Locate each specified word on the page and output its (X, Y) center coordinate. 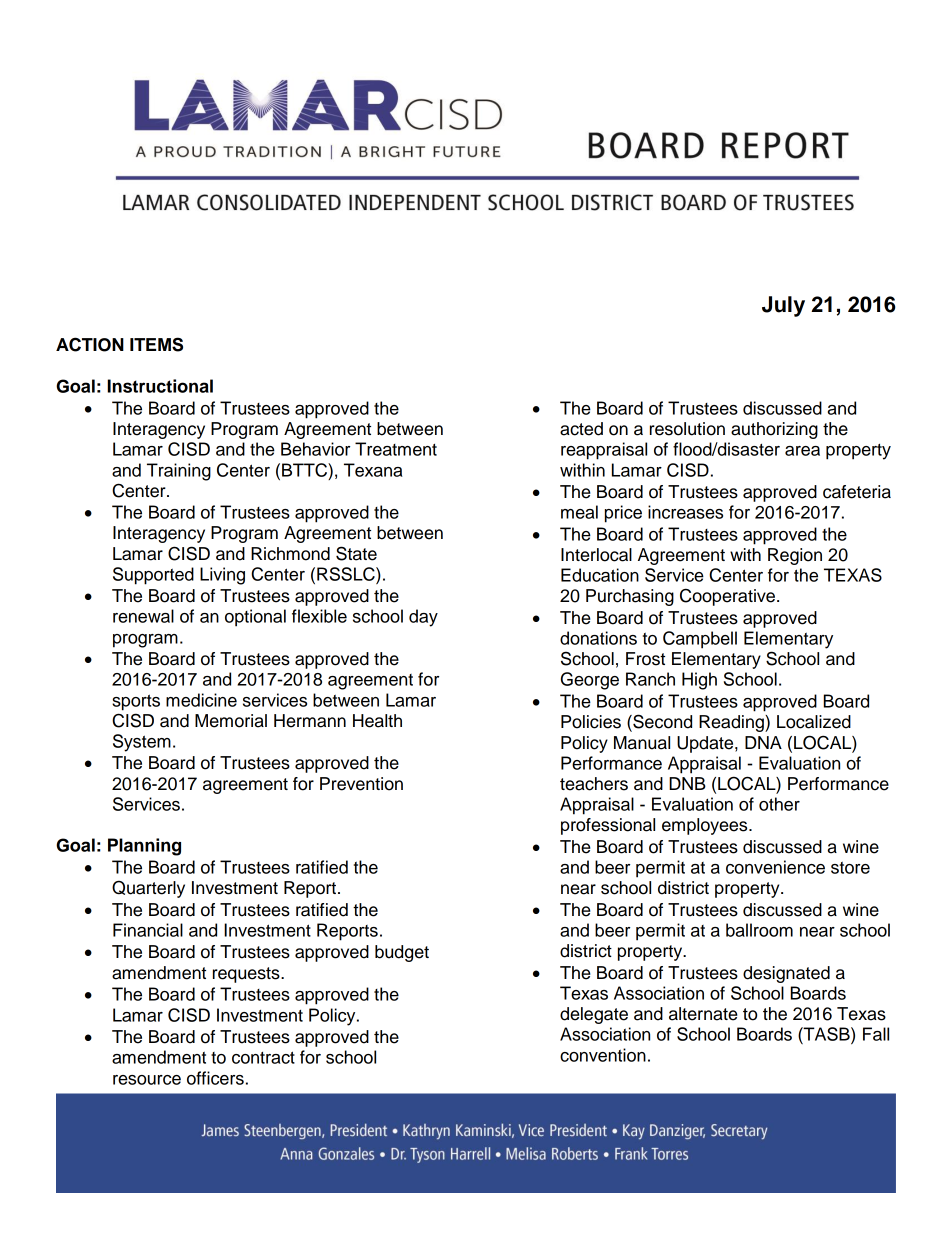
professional (608, 826)
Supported (153, 576)
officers (215, 1078)
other (779, 804)
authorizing (774, 430)
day (423, 618)
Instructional (160, 386)
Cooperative (727, 597)
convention (603, 1055)
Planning (144, 847)
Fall (876, 1034)
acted (581, 429)
